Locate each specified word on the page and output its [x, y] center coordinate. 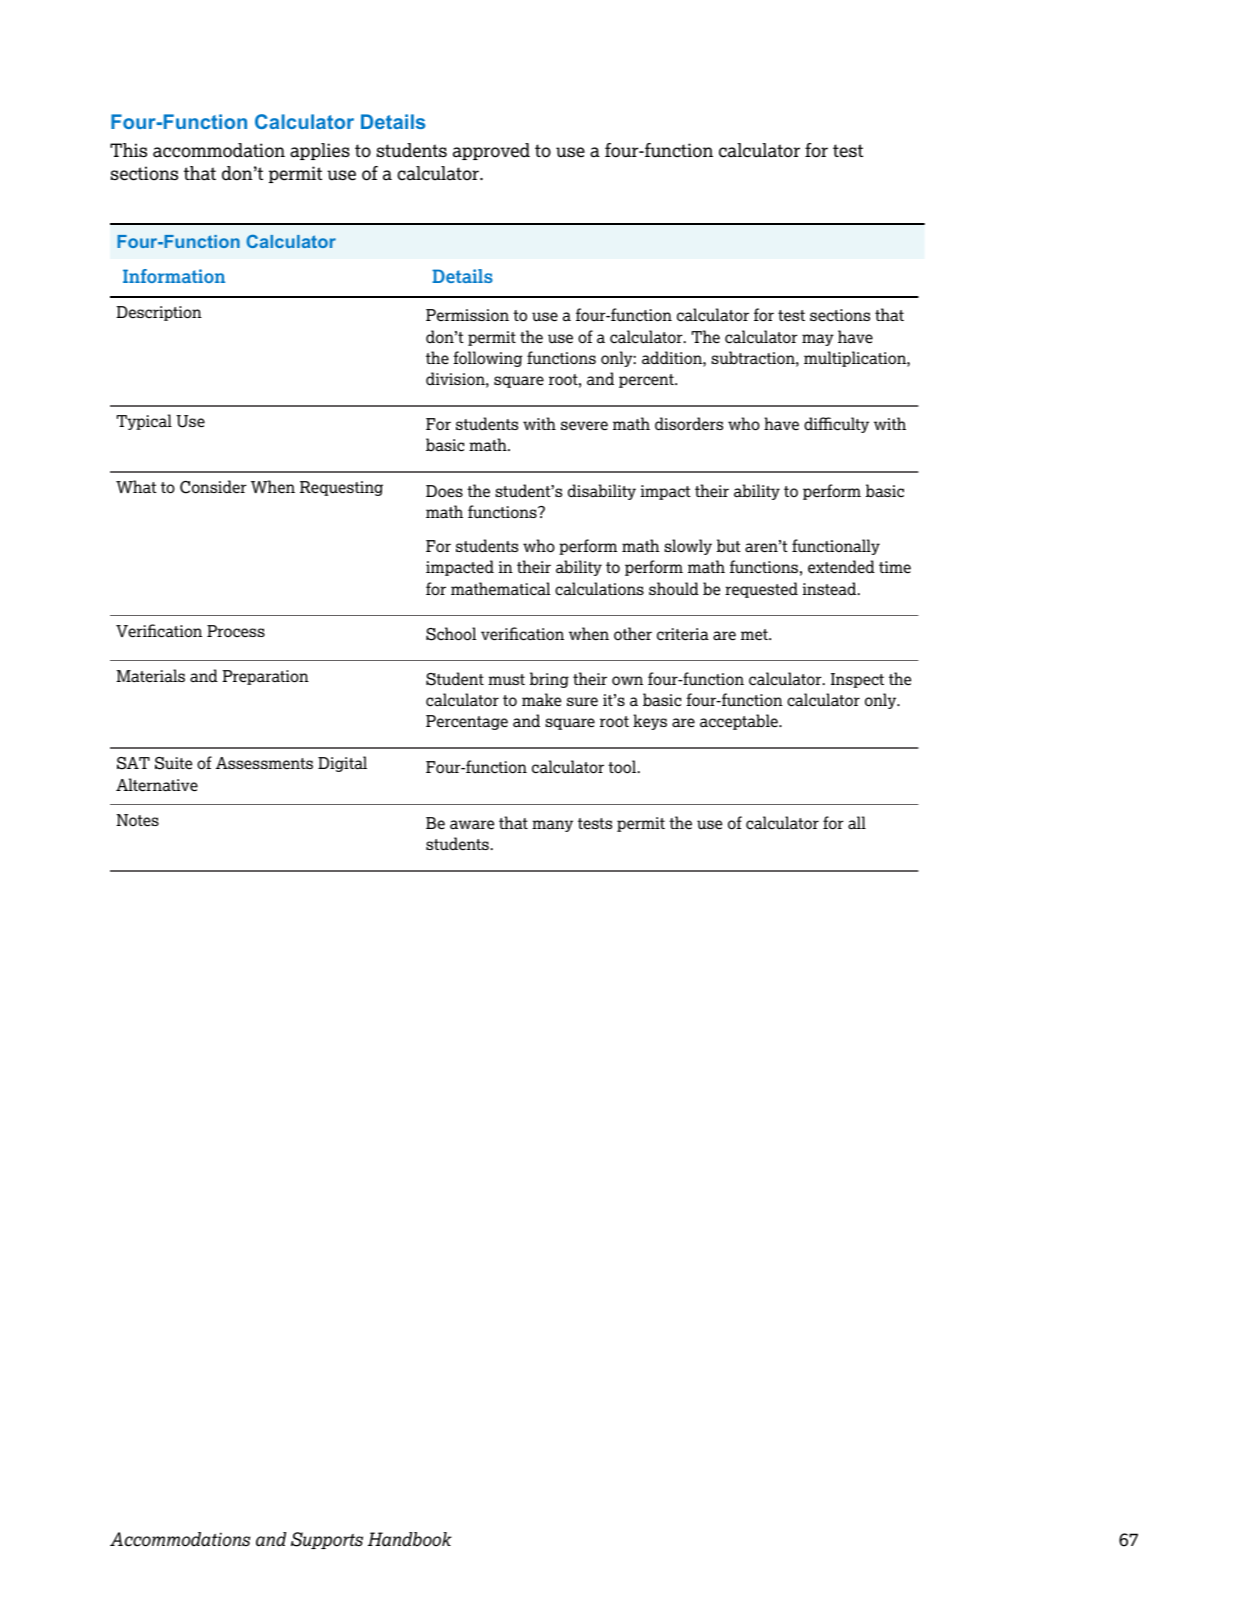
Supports [327, 1540]
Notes [137, 820]
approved [491, 151]
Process [236, 631]
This [128, 150]
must [506, 680]
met [755, 634]
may [818, 340]
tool [623, 766]
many [552, 826]
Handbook [410, 1539]
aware [472, 824]
